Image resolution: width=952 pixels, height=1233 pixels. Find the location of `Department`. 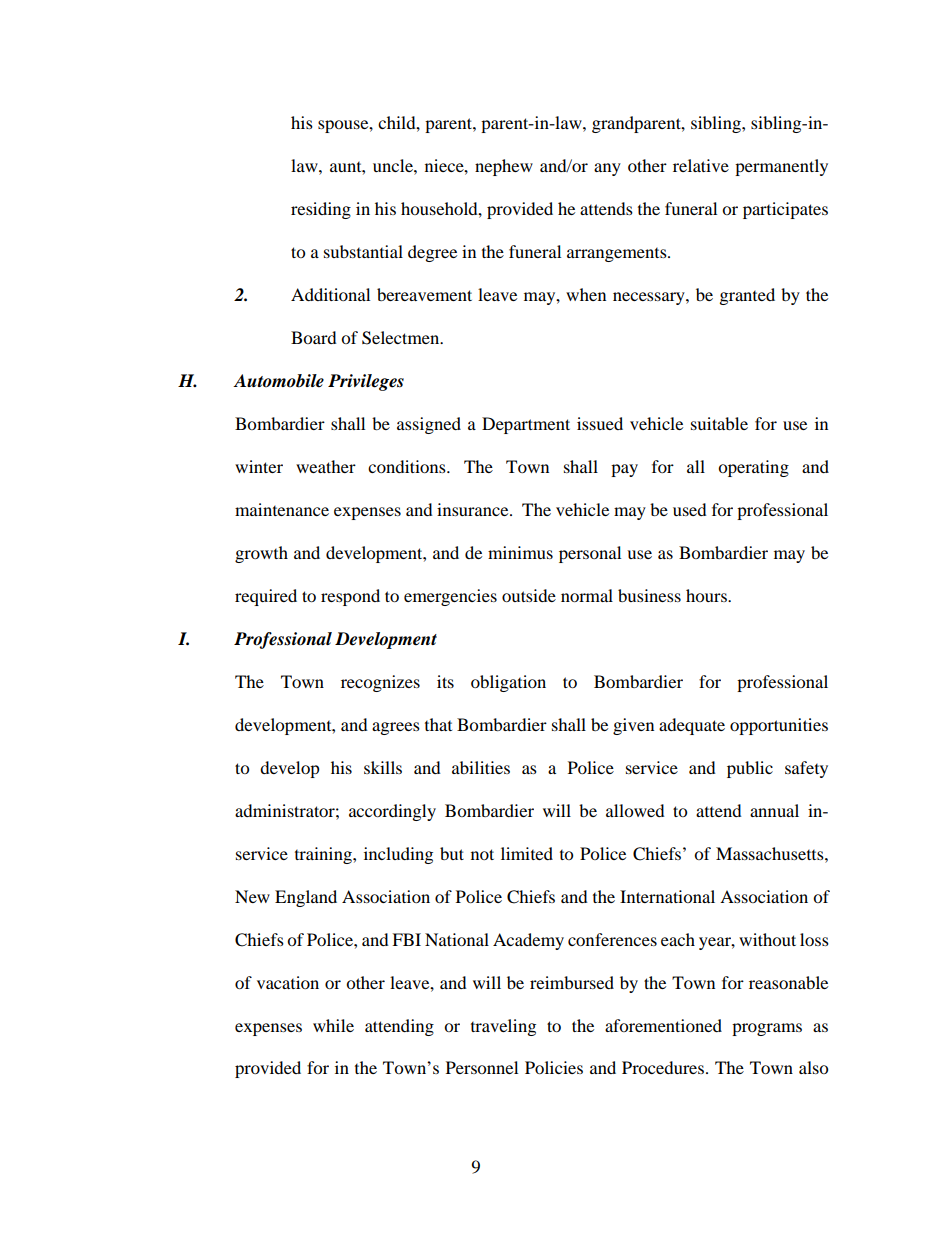

Department is located at coordinates (526, 425).
